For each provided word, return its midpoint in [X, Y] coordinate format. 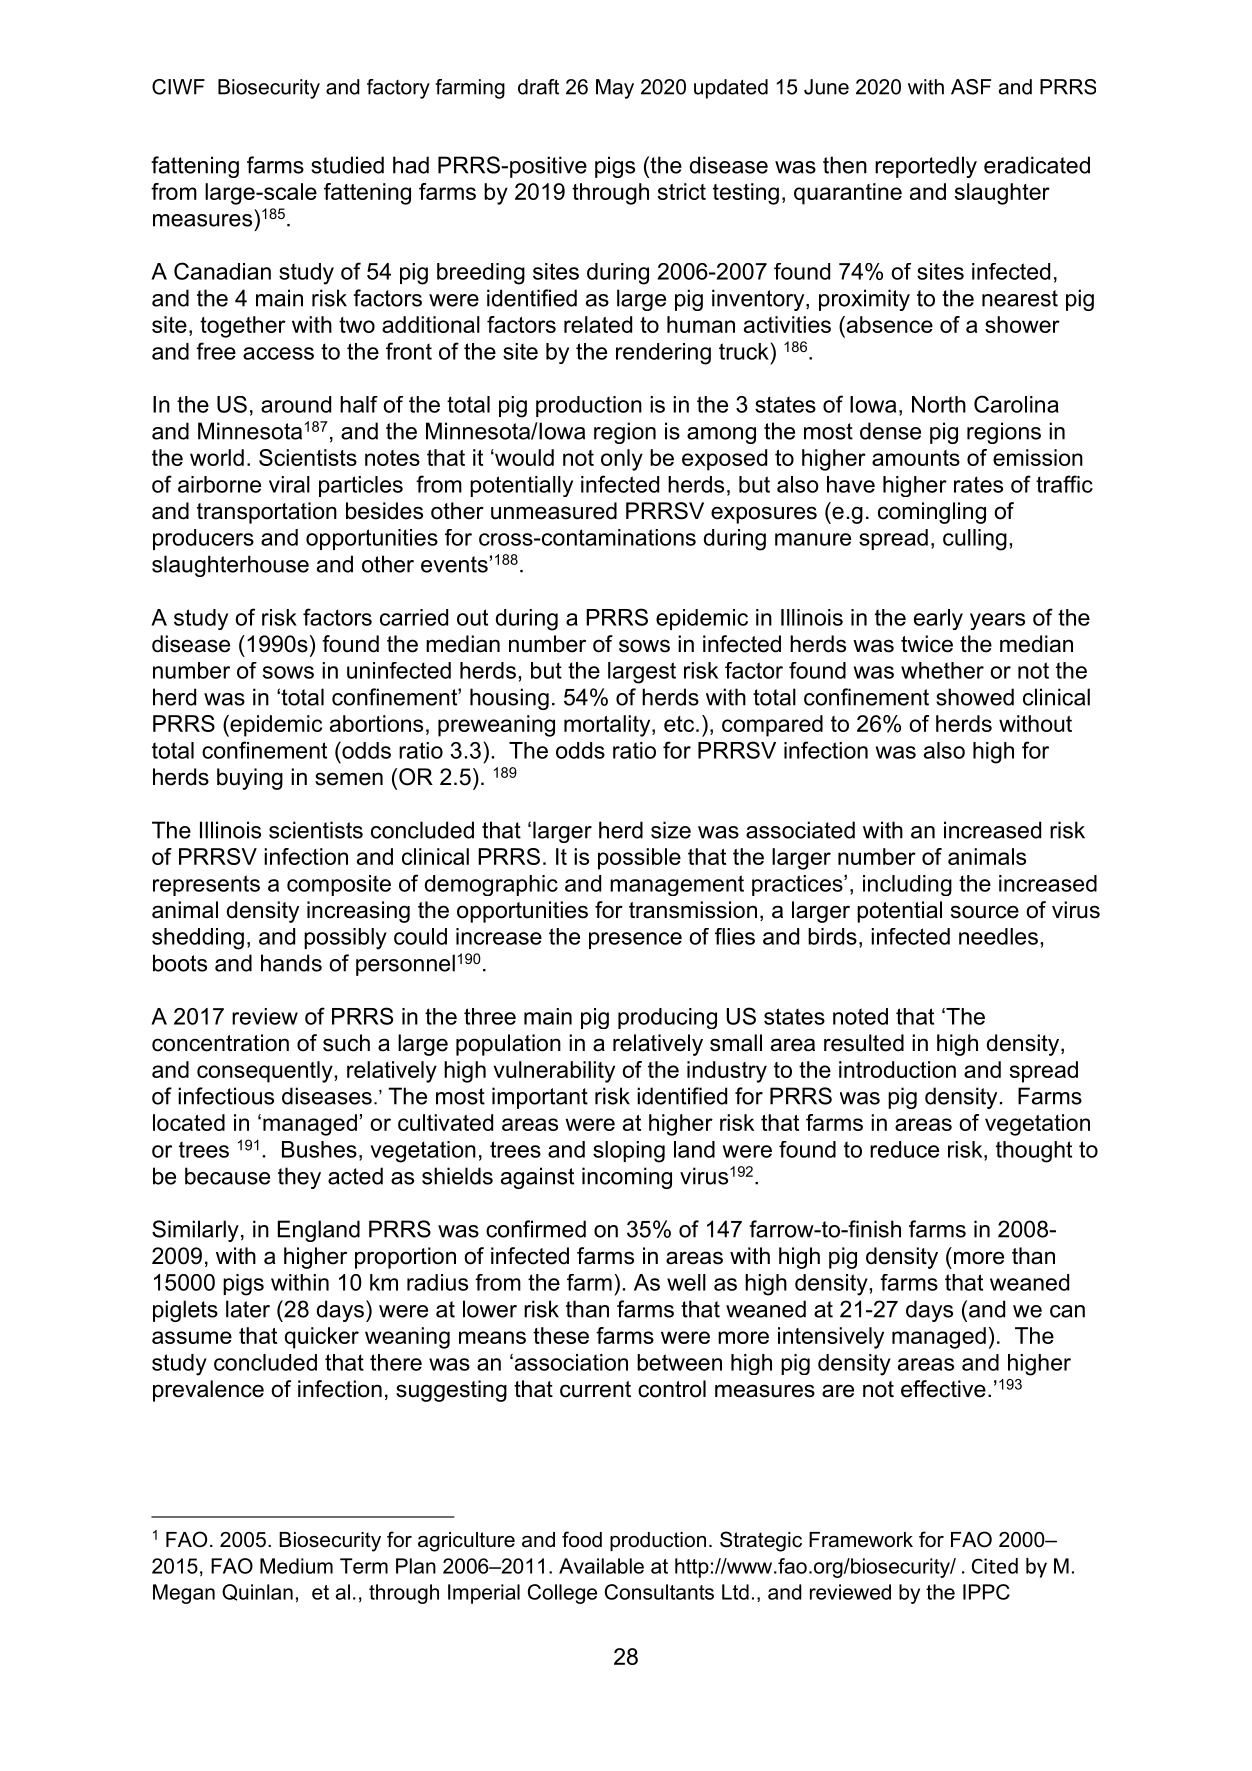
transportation [267, 513]
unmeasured [554, 511]
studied [347, 165]
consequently [266, 1072]
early [938, 619]
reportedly [926, 167]
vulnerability [554, 1072]
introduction [897, 1069]
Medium [296, 1566]
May [615, 89]
